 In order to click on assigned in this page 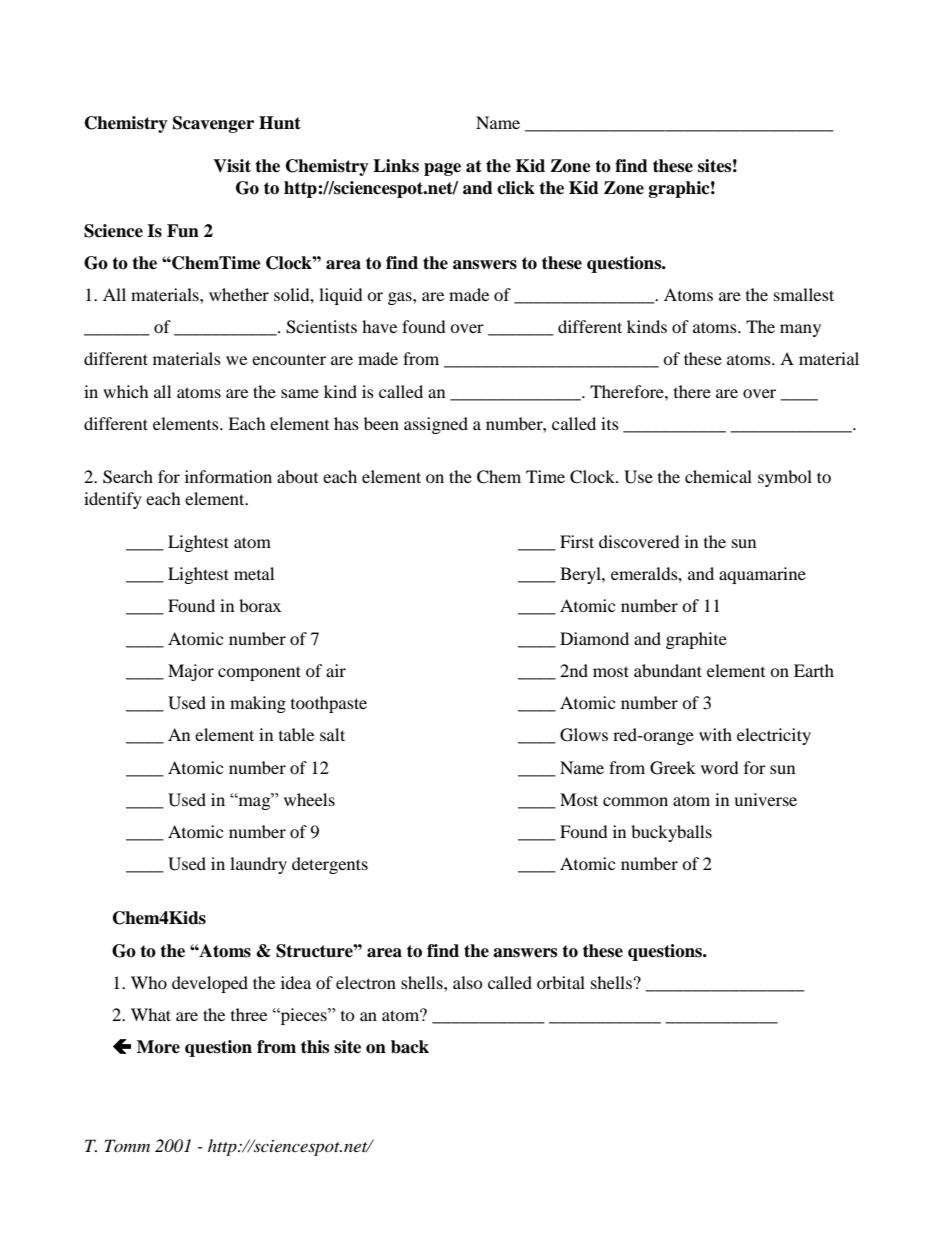, I will do `click(436, 425)`.
